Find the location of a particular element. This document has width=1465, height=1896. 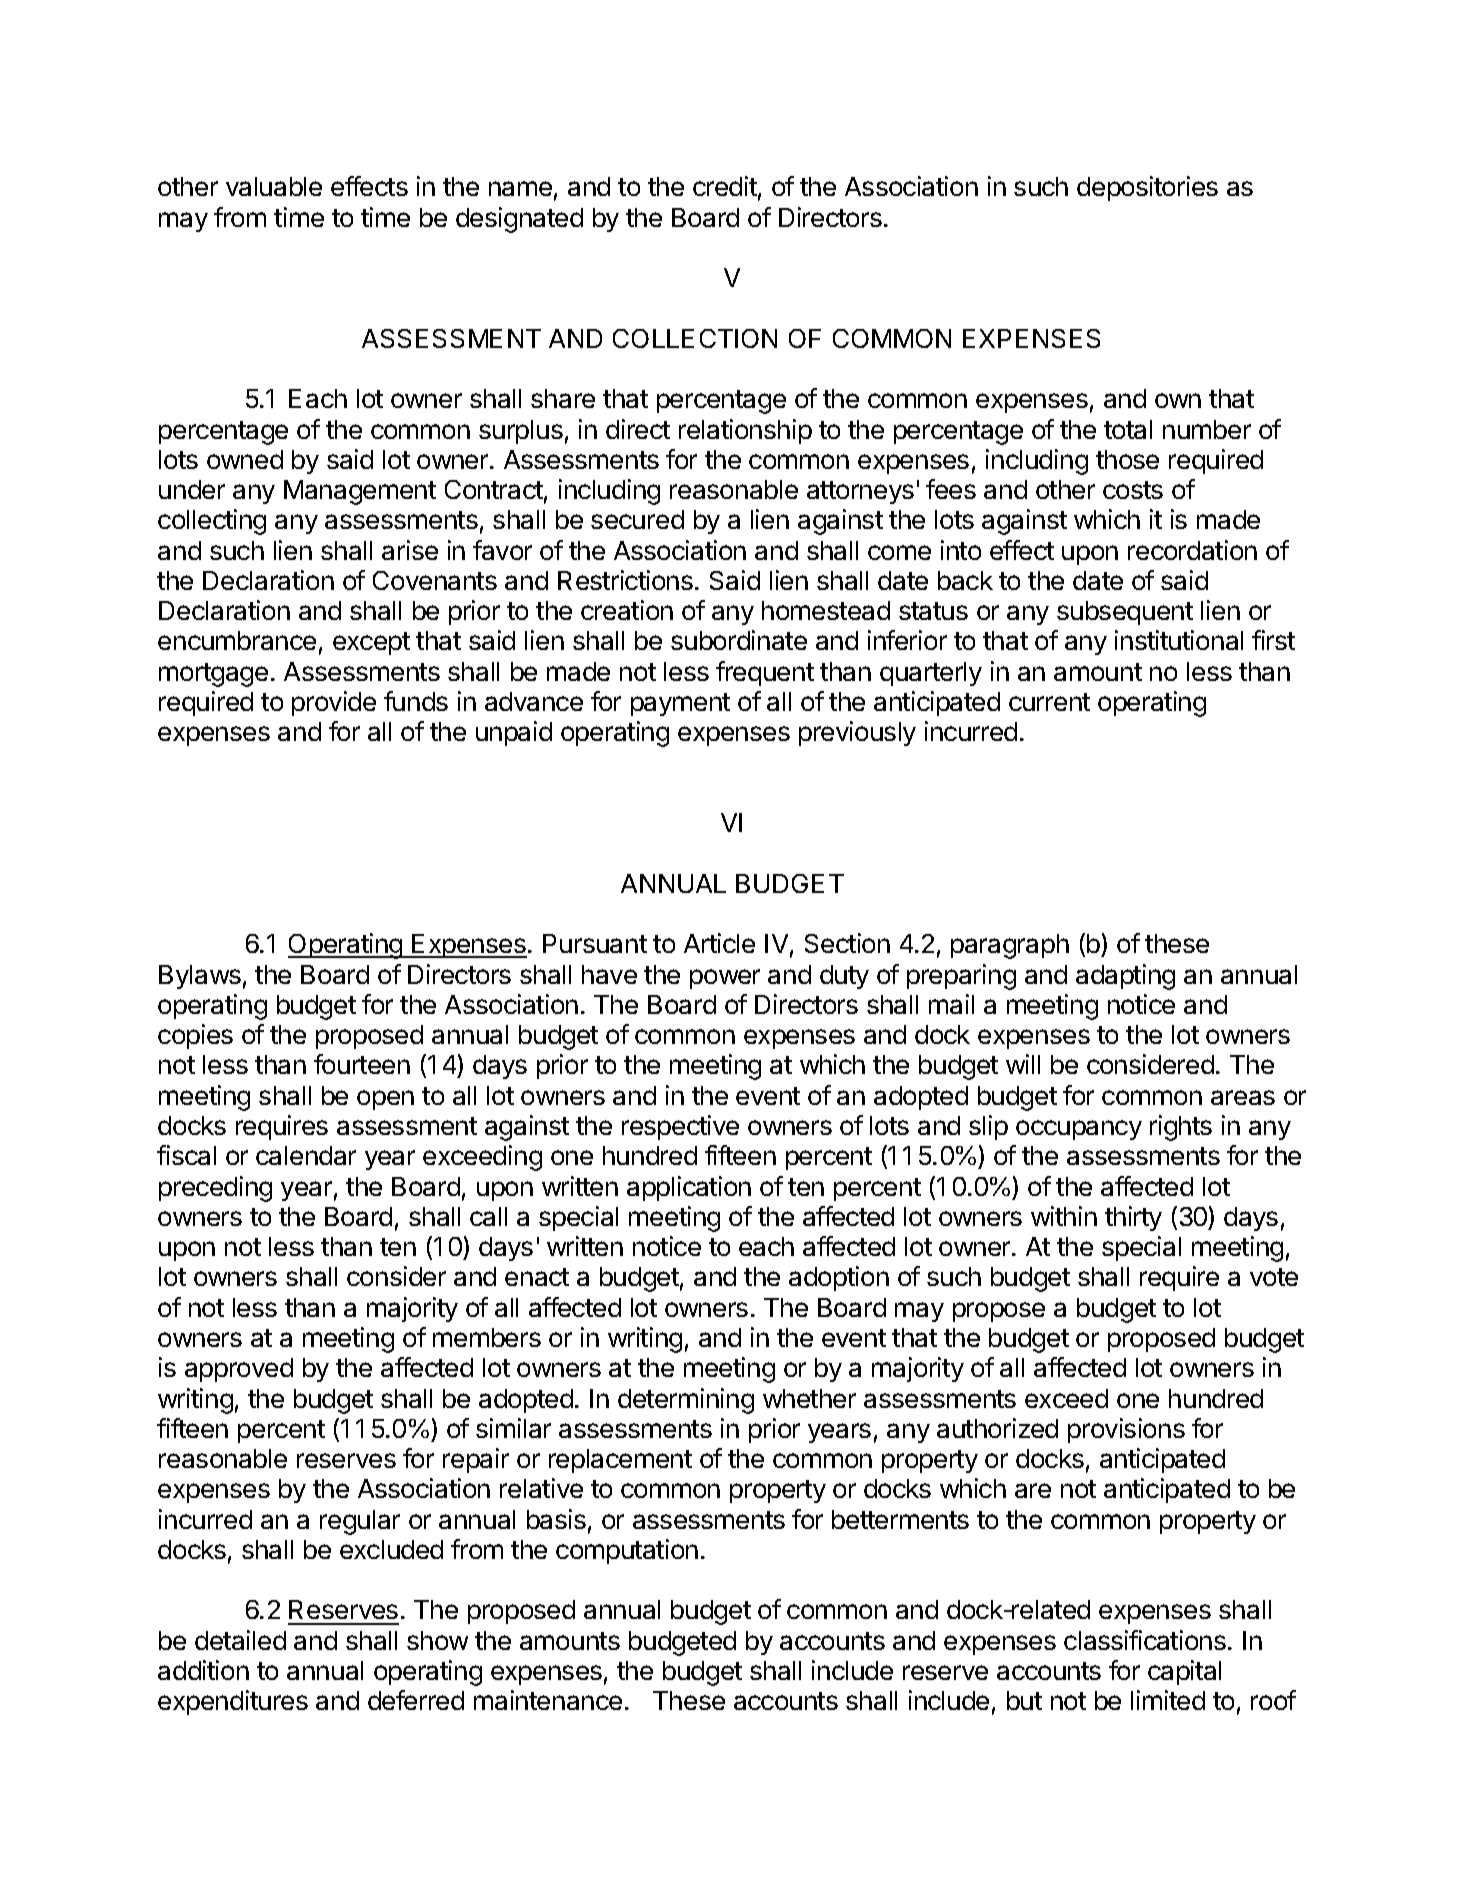

classifications is located at coordinates (1145, 1640).
